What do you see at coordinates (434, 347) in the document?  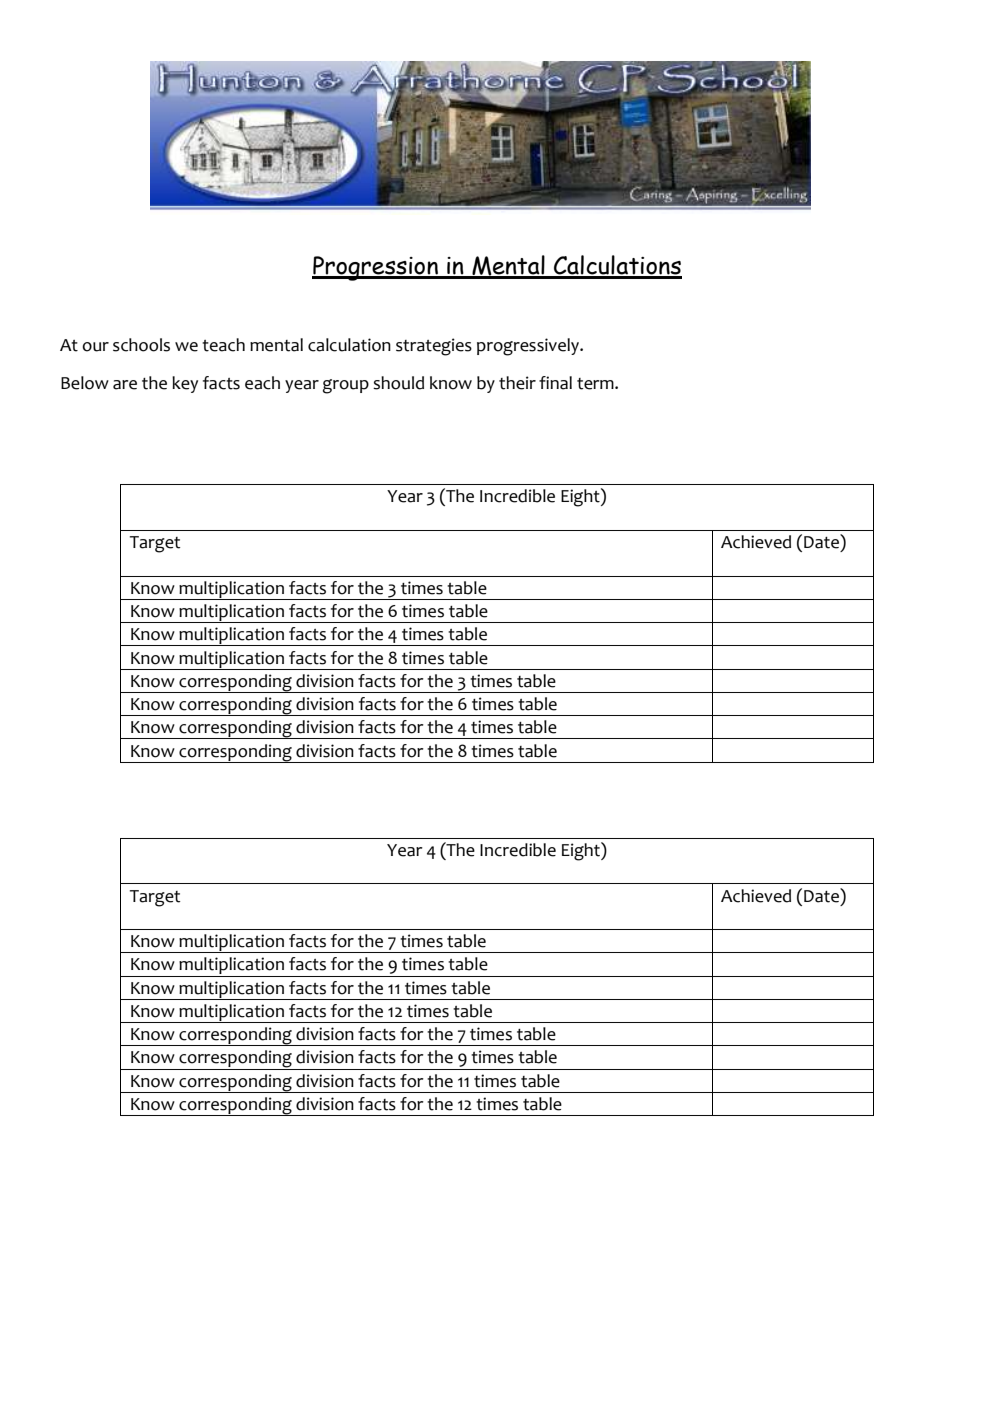 I see `strategies` at bounding box center [434, 347].
